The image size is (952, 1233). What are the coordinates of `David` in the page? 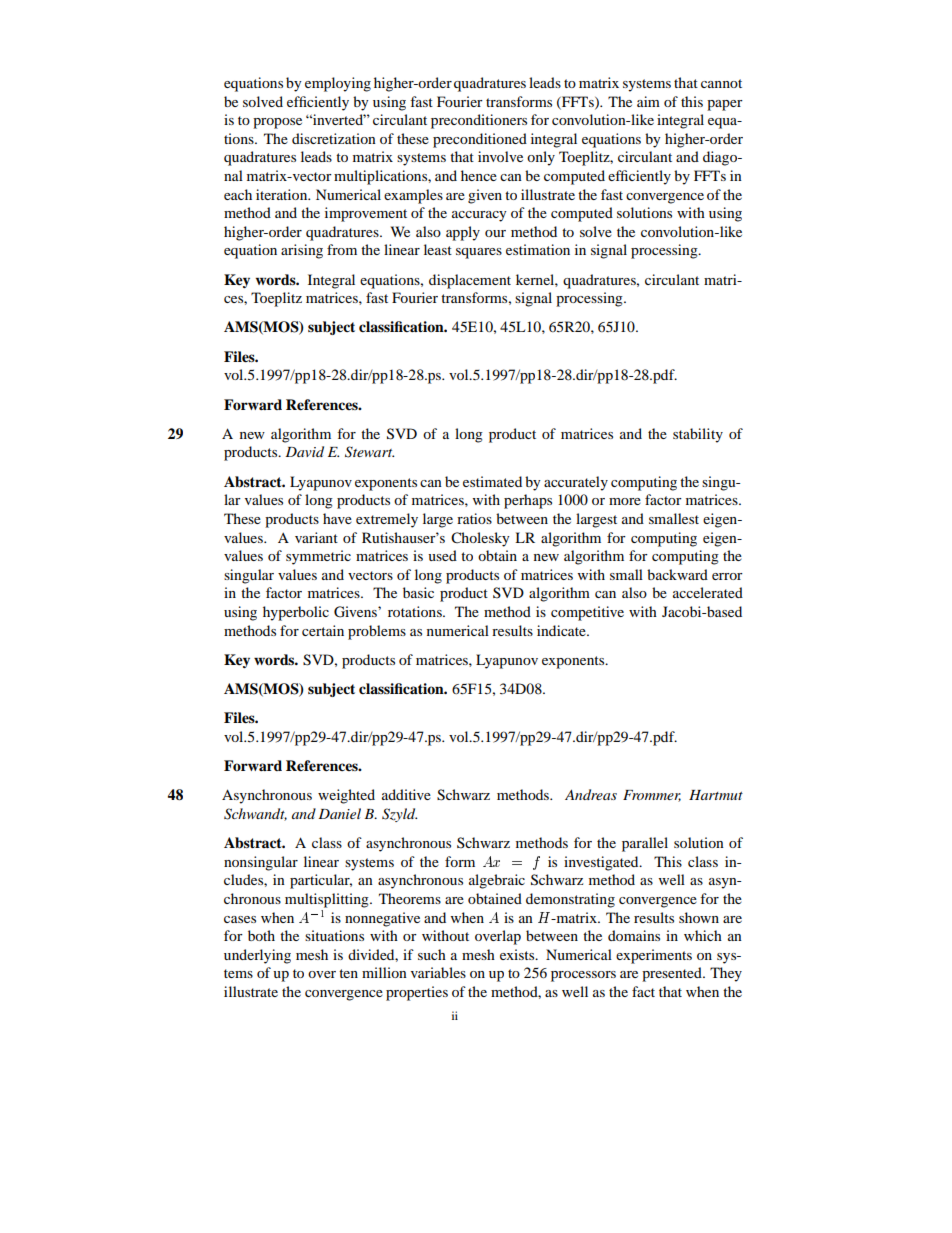 It's located at (304, 451).
